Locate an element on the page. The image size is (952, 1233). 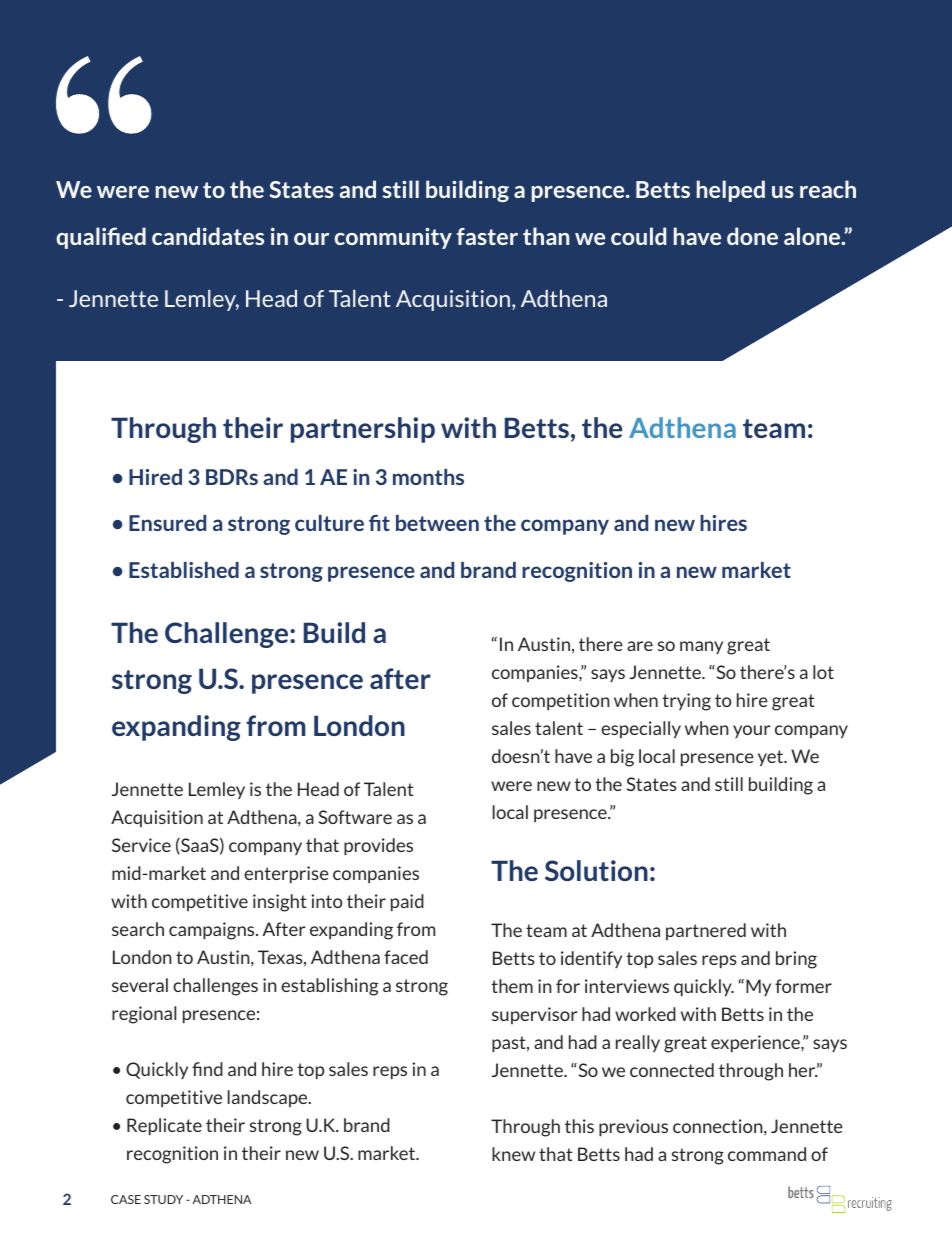
done is located at coordinates (752, 236).
